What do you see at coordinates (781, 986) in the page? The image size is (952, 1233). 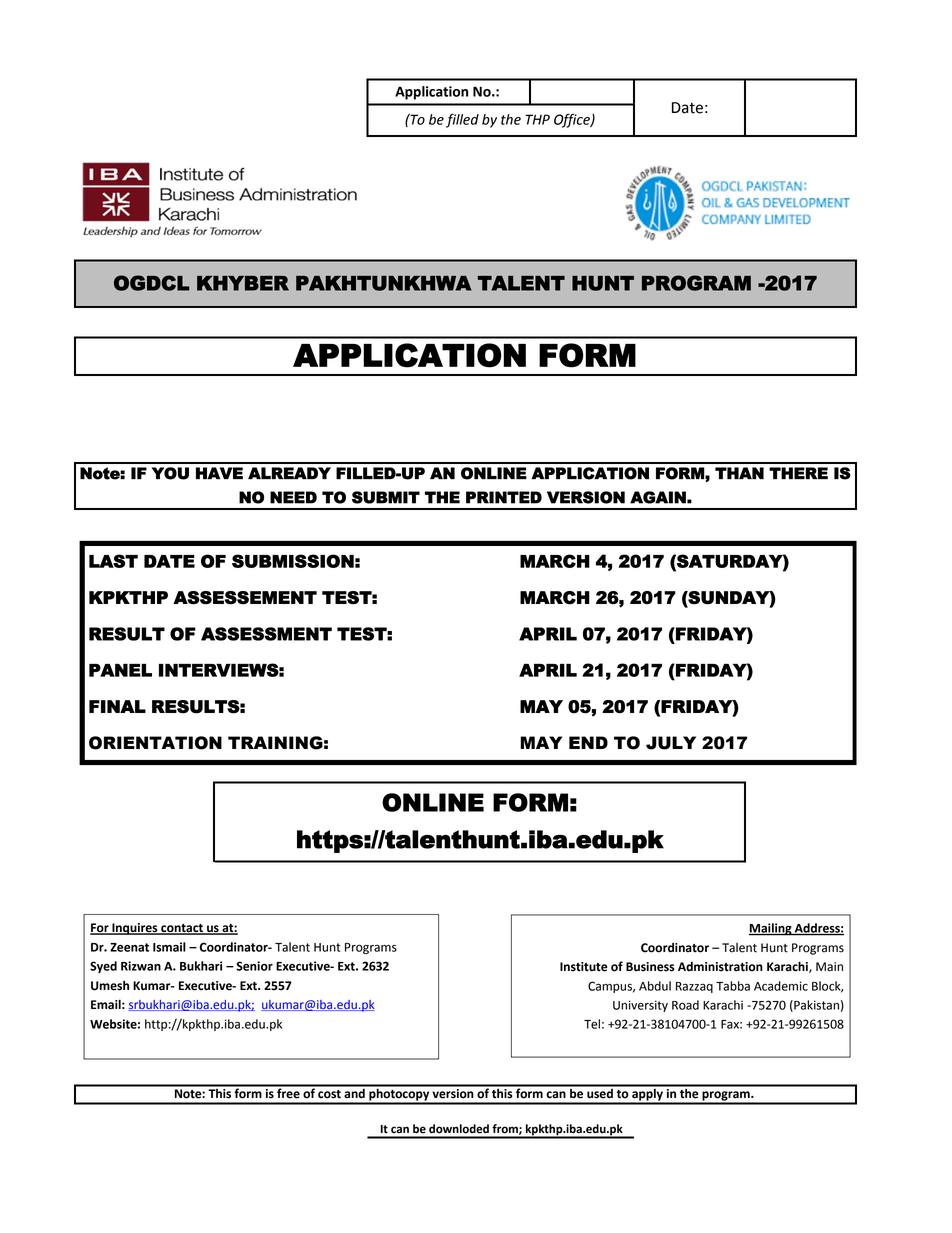 I see `Academic` at bounding box center [781, 986].
